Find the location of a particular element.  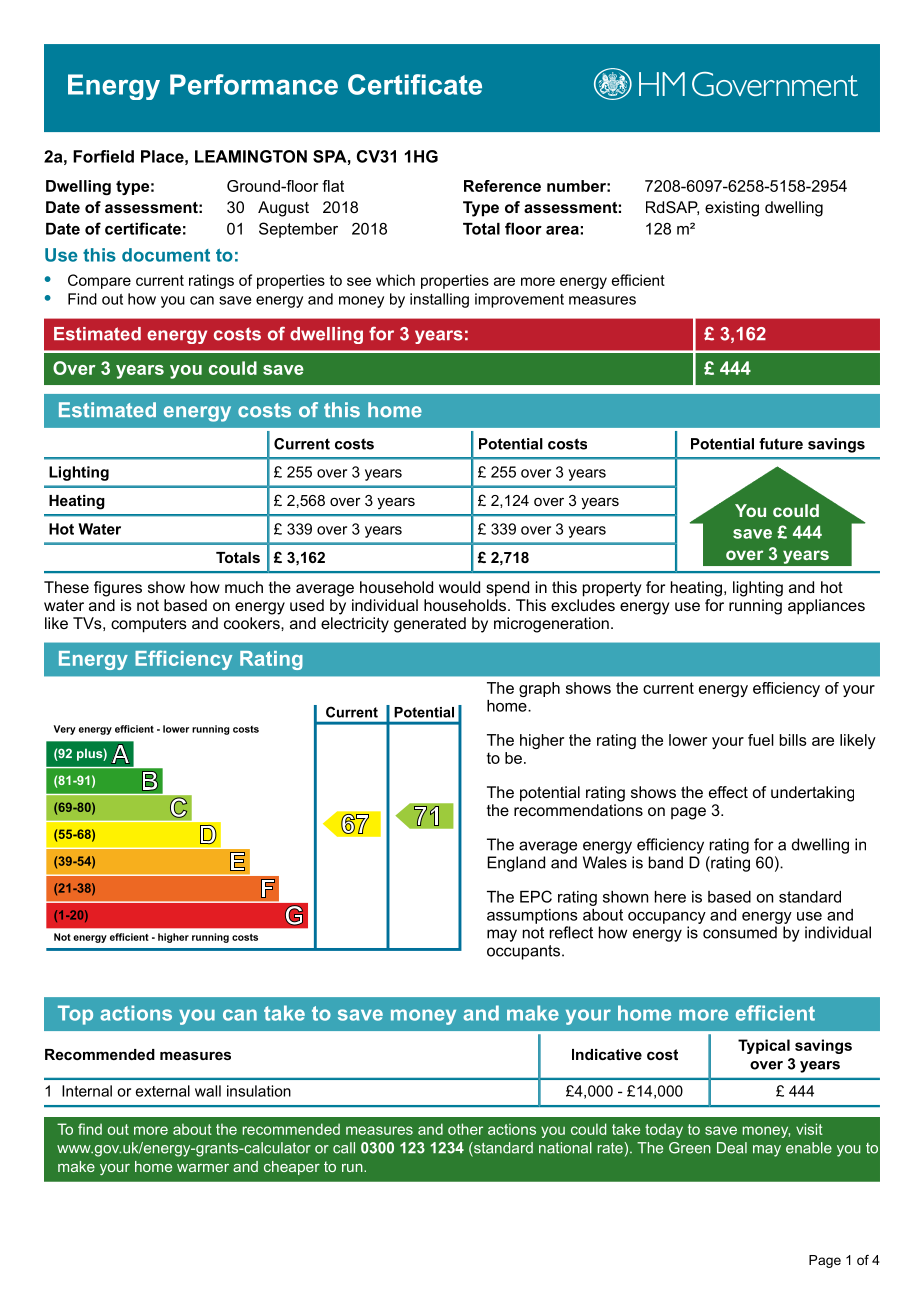

figures is located at coordinates (118, 589).
